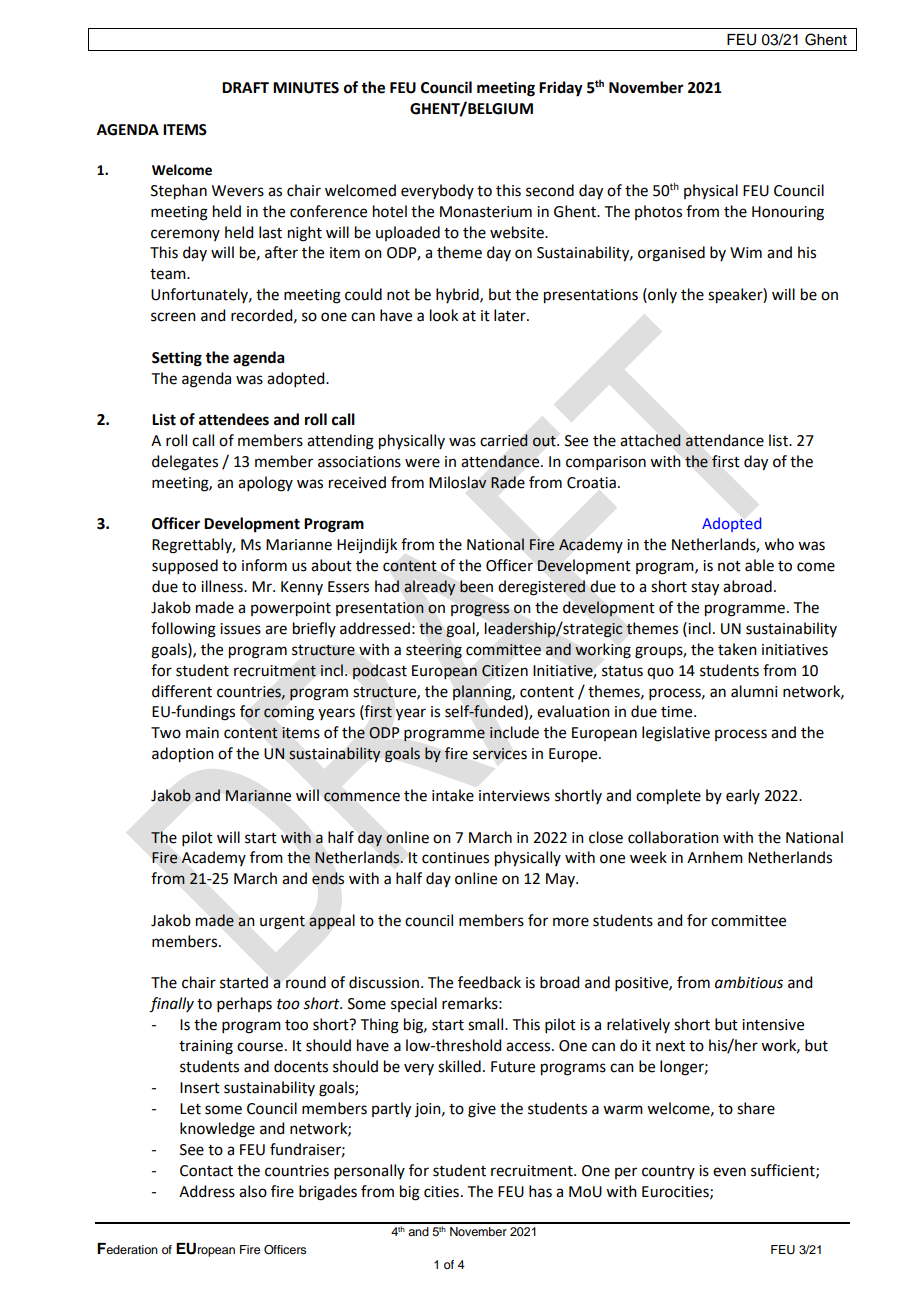 This screenshot has height=1308, width=924. Describe the element at coordinates (245, 87) in the screenshot. I see `DRAFT` at that location.
